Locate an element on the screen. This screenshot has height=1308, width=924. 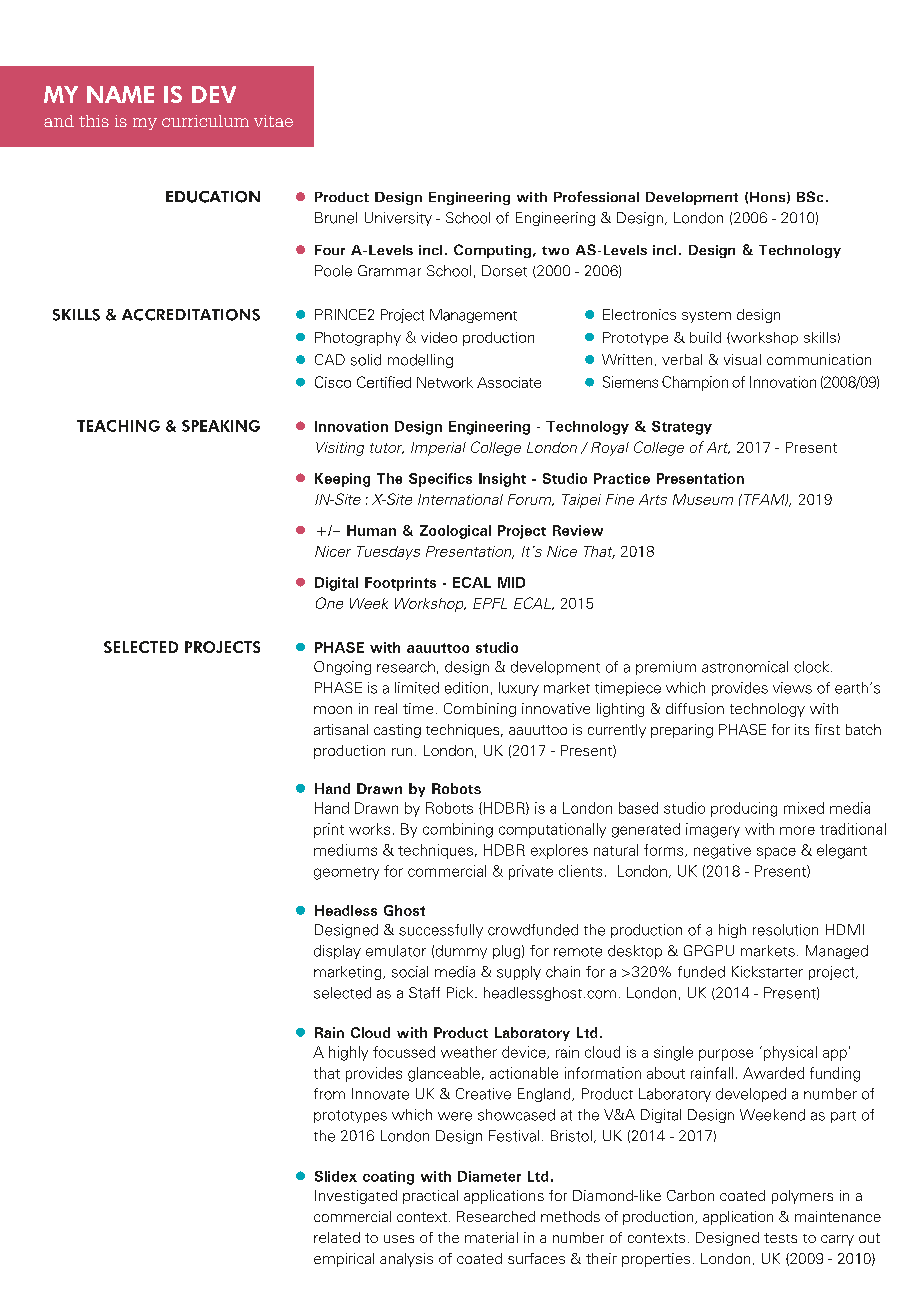
material is located at coordinates (491, 1237).
